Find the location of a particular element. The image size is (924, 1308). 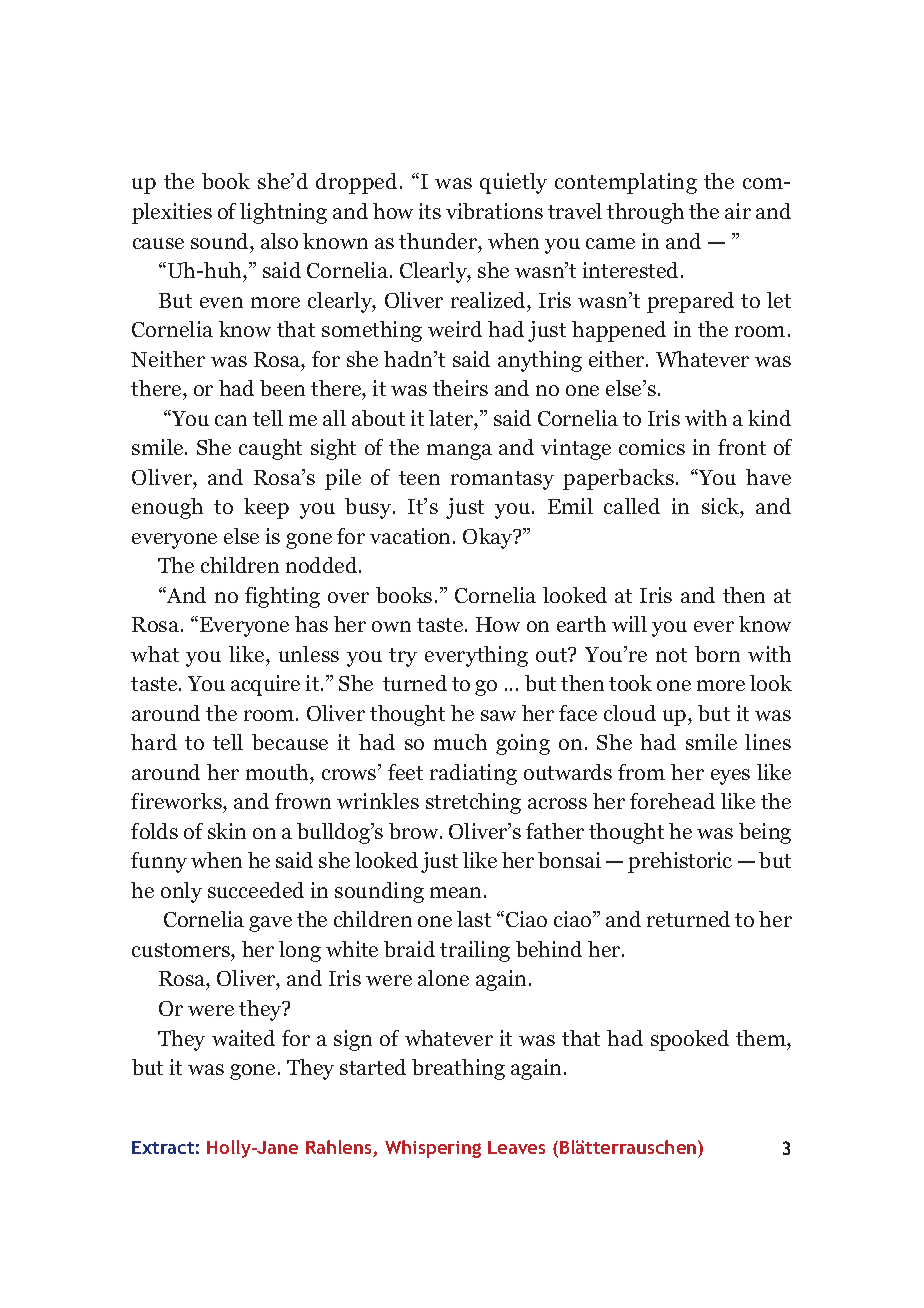

try is located at coordinates (403, 657).
